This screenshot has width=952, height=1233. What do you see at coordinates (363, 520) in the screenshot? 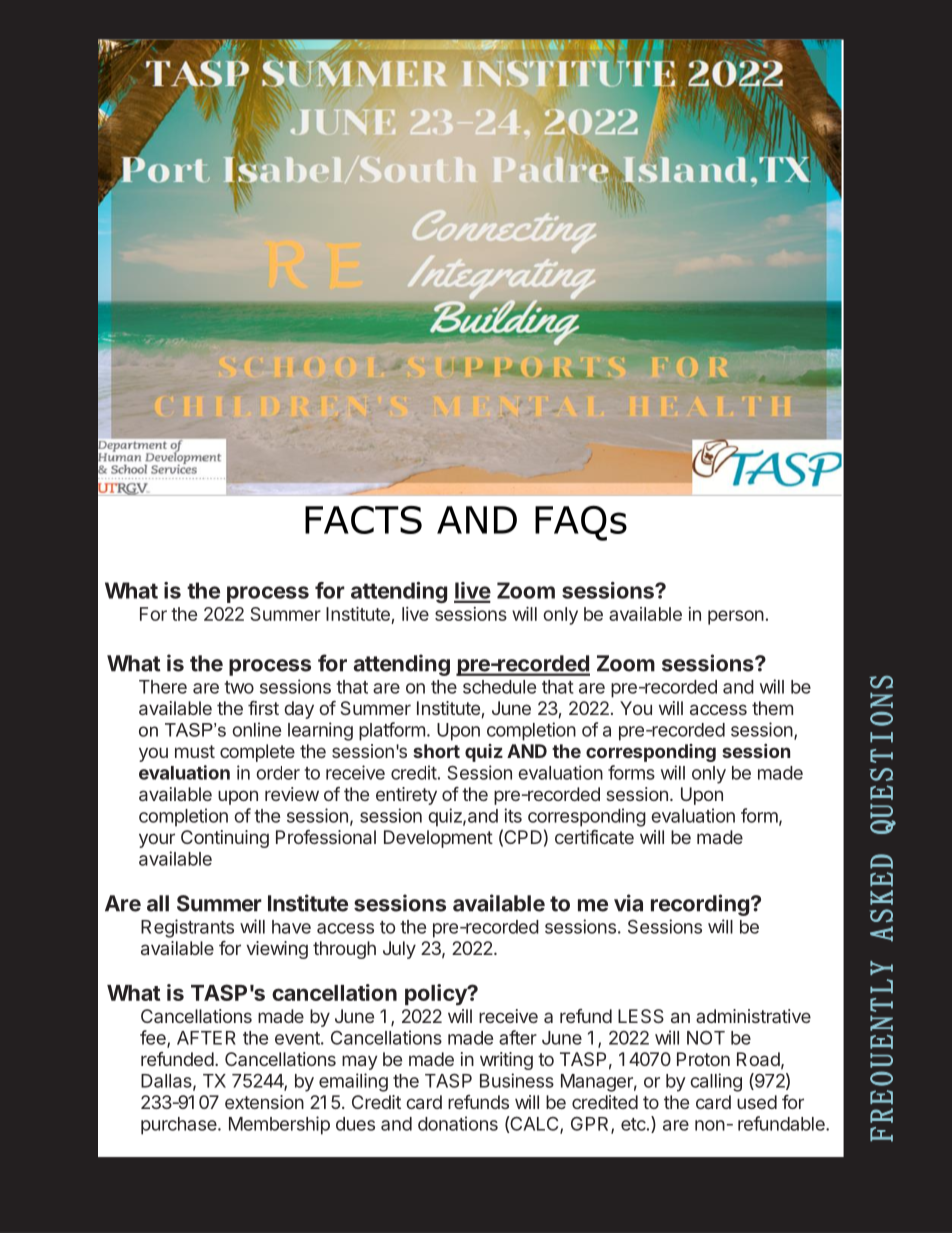
I see `FACTS` at bounding box center [363, 520].
